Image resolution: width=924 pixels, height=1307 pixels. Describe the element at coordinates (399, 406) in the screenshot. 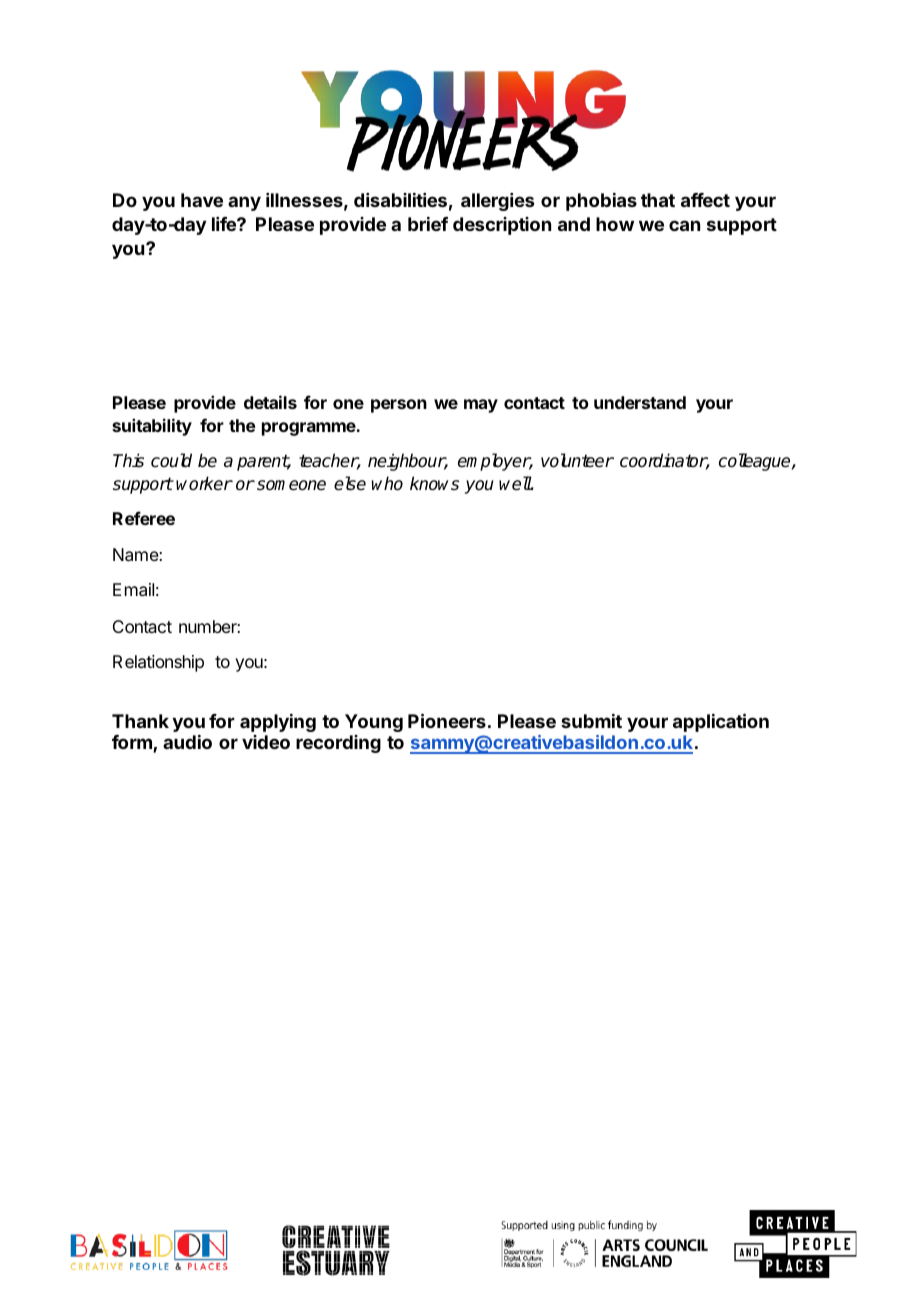

I see `person` at that location.
